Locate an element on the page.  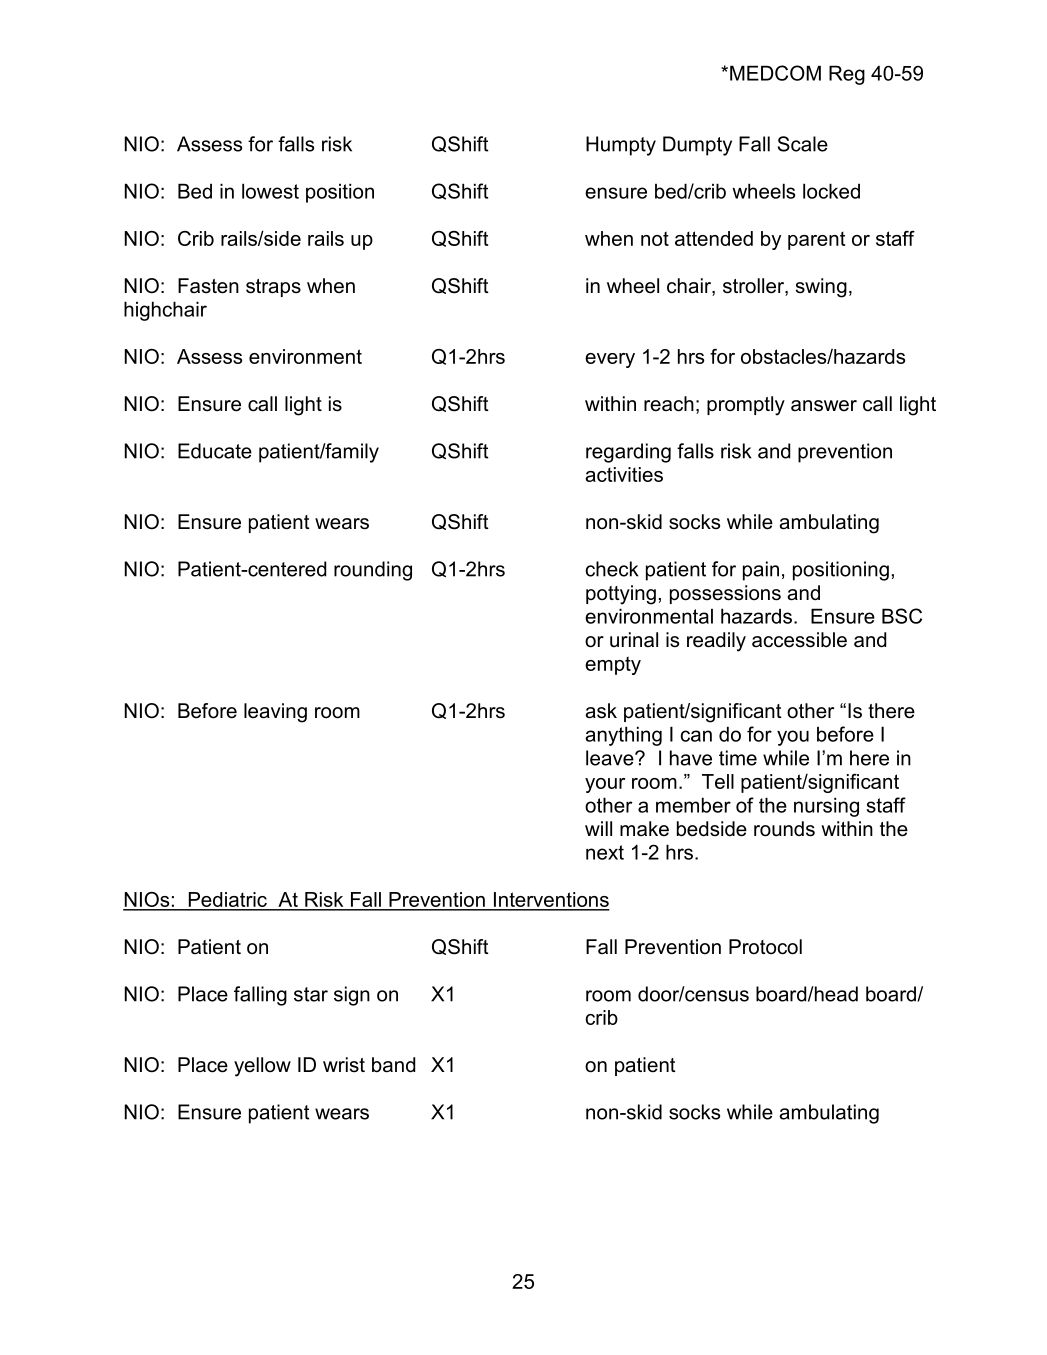
yellow is located at coordinates (262, 1067).
